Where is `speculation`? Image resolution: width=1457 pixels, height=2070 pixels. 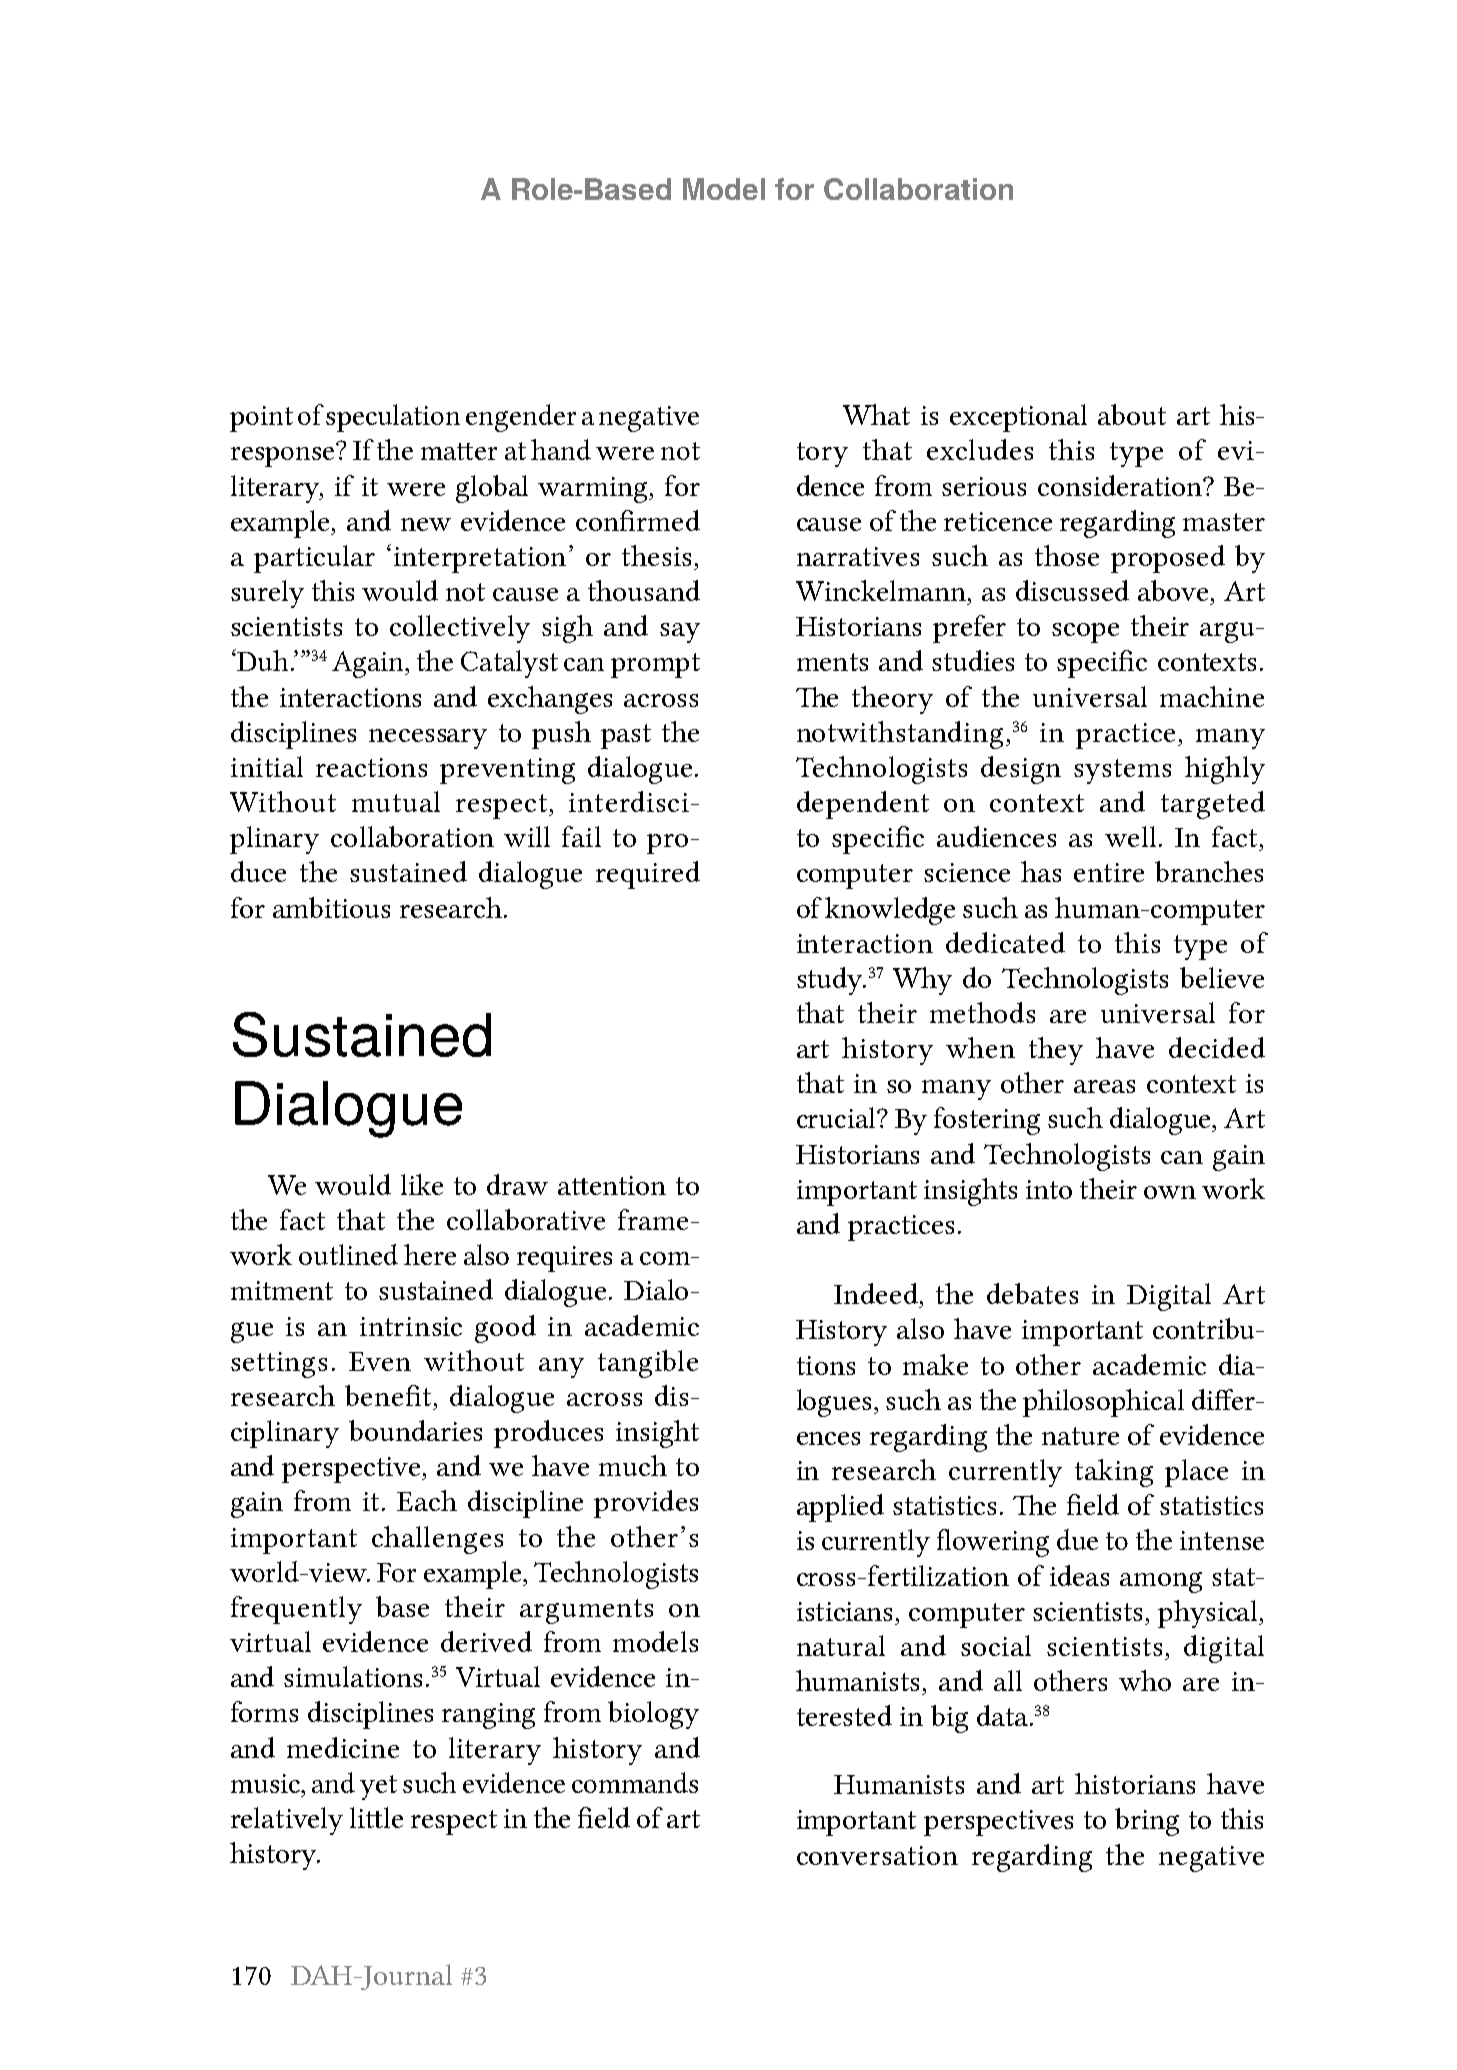
speculation is located at coordinates (393, 418).
